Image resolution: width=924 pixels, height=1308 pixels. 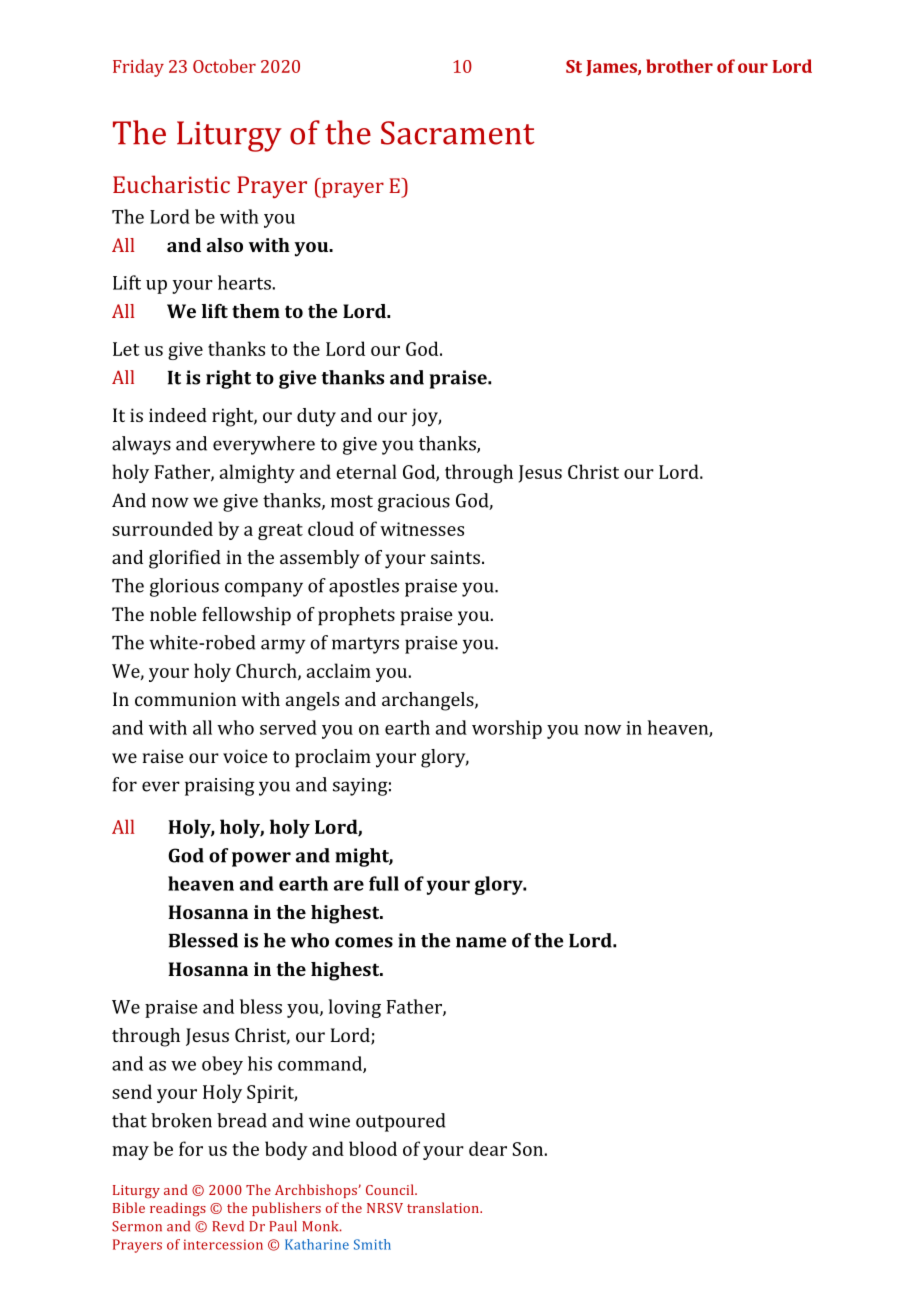 I want to click on glorified, so click(x=185, y=559).
